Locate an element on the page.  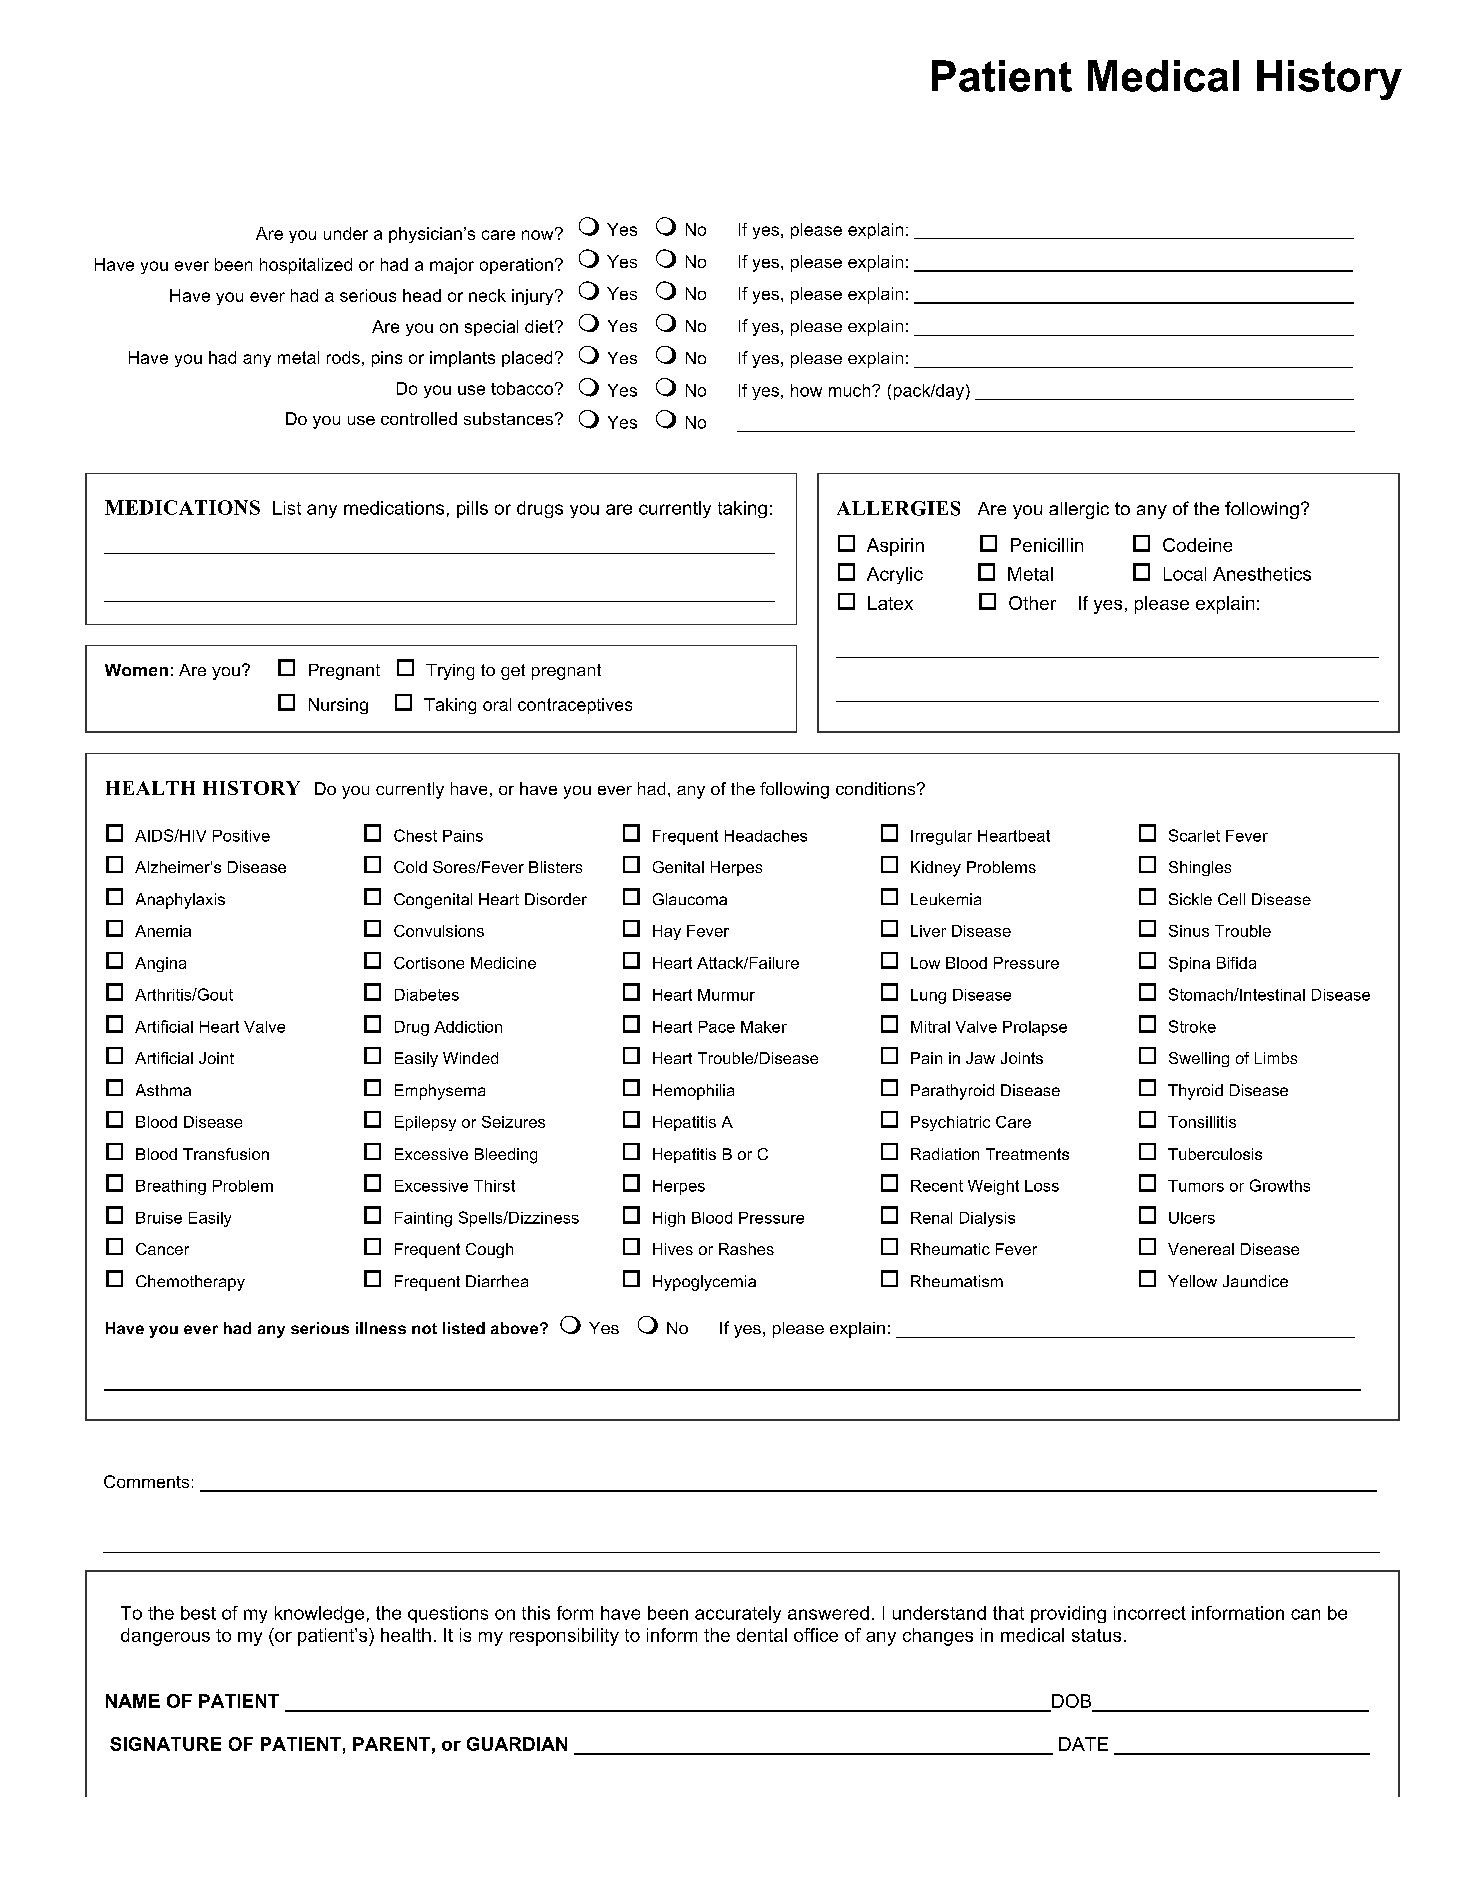
how is located at coordinates (806, 390).
